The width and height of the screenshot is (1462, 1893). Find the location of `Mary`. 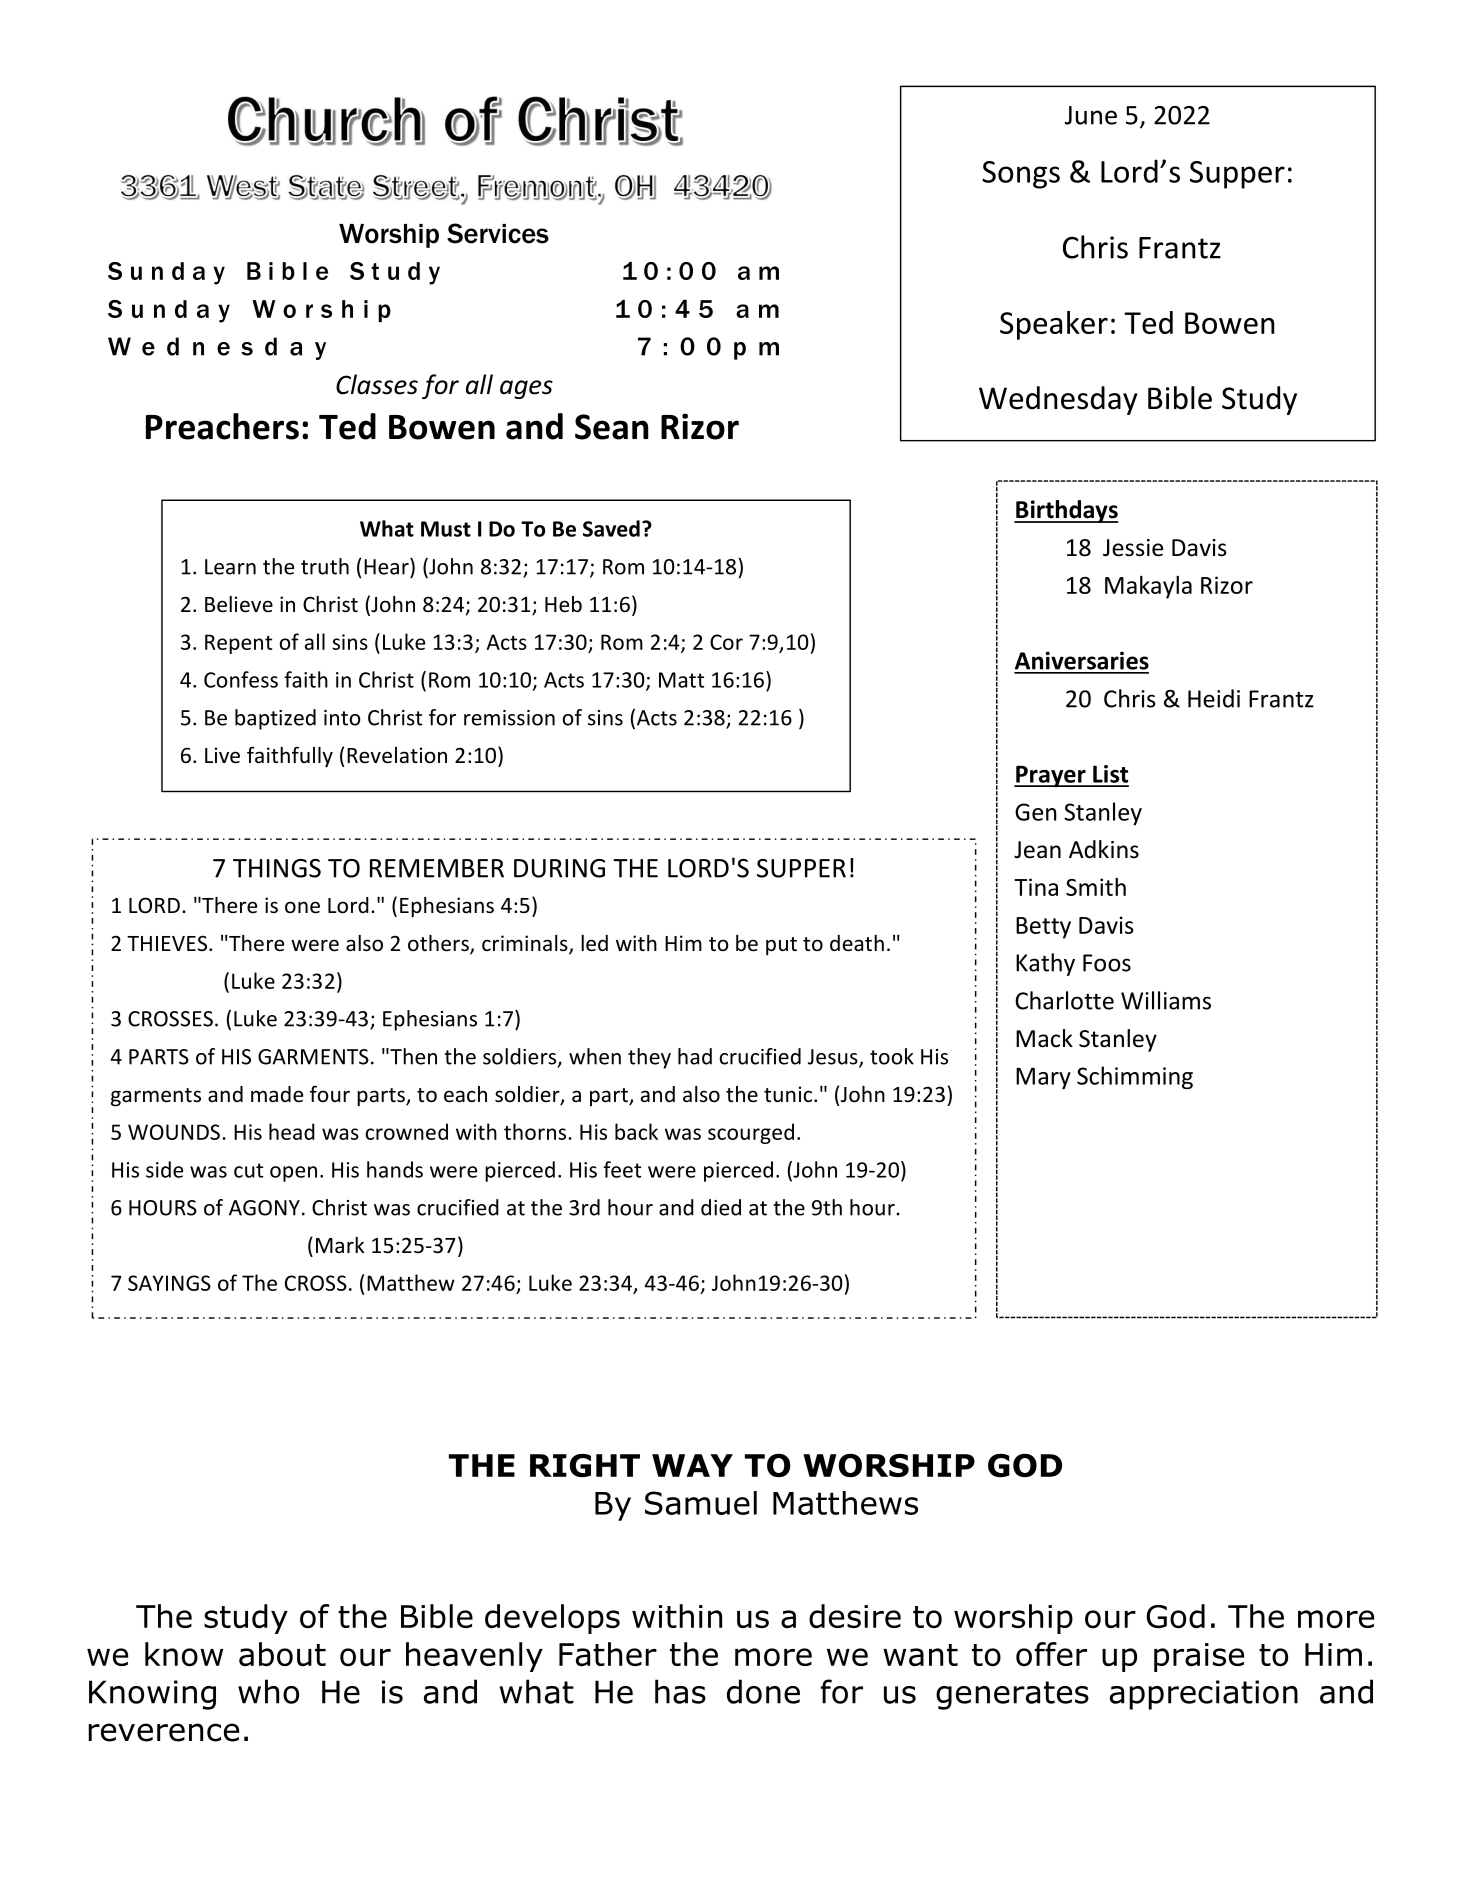

Mary is located at coordinates (1043, 1078).
